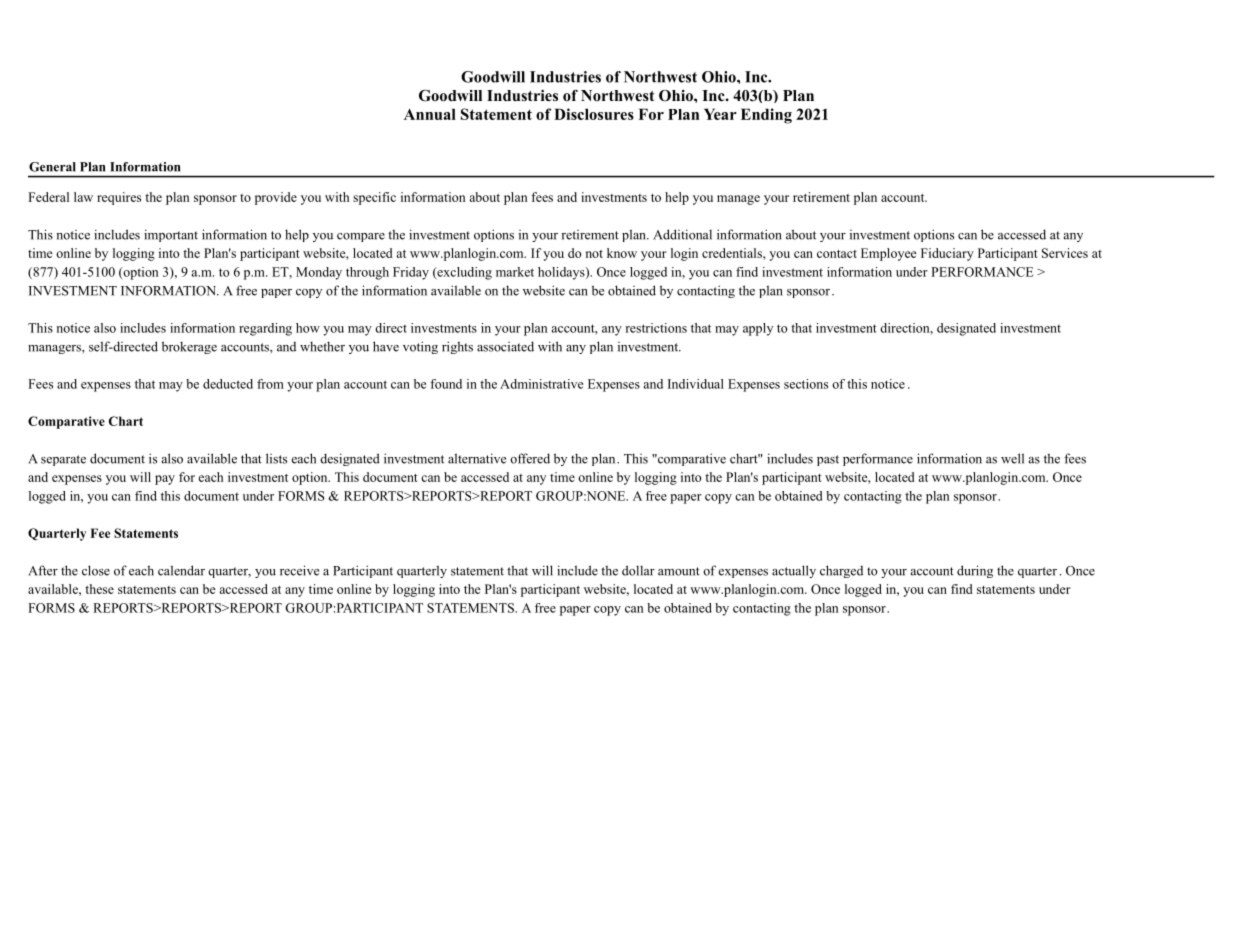  Describe the element at coordinates (947, 254) in the page. I see `Fiduciary` at that location.
